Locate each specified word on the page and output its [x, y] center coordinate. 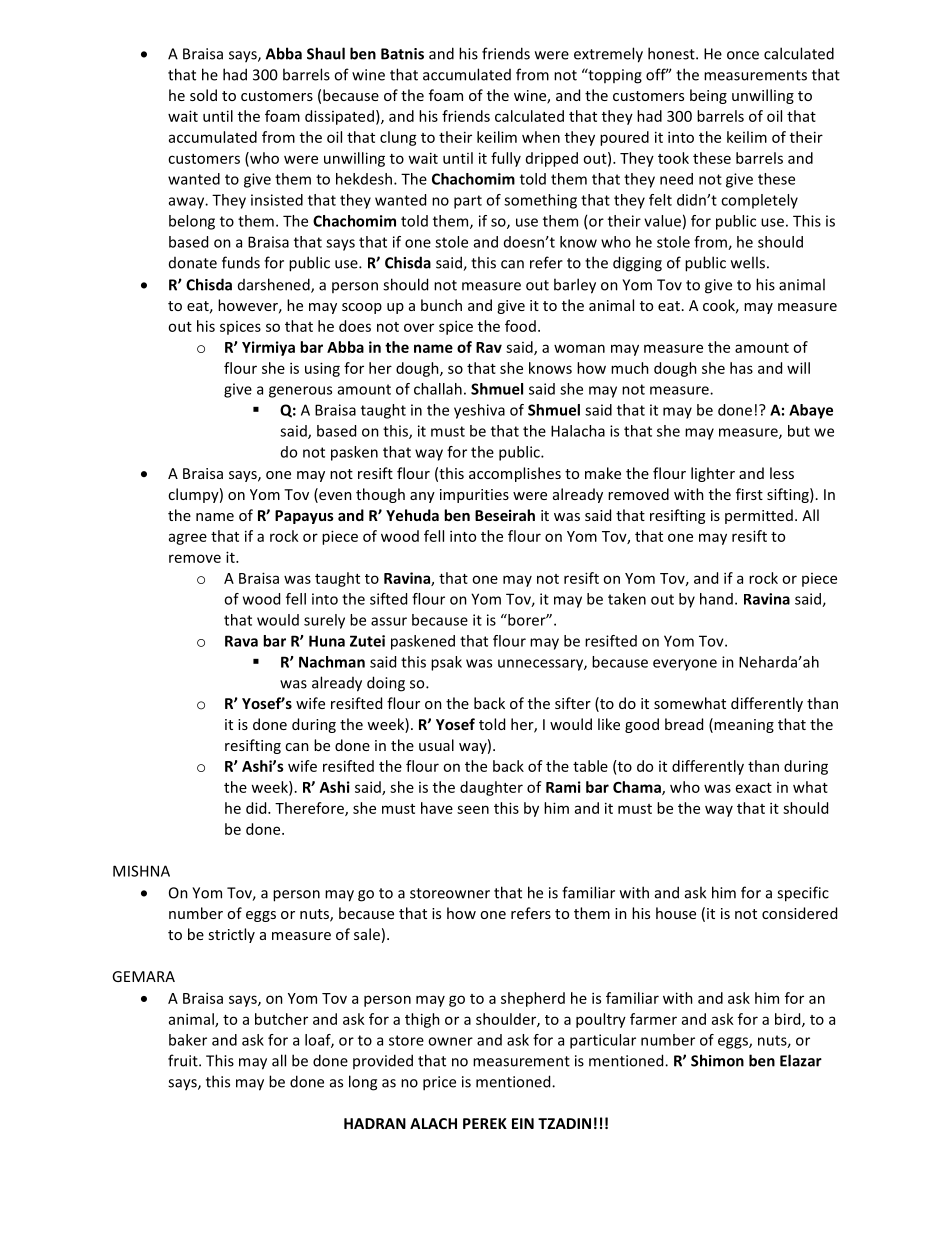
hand [716, 599]
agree [188, 539]
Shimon [717, 1060]
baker [188, 1040]
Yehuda [412, 515]
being [708, 96]
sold [203, 95]
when [541, 137]
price [439, 1083]
